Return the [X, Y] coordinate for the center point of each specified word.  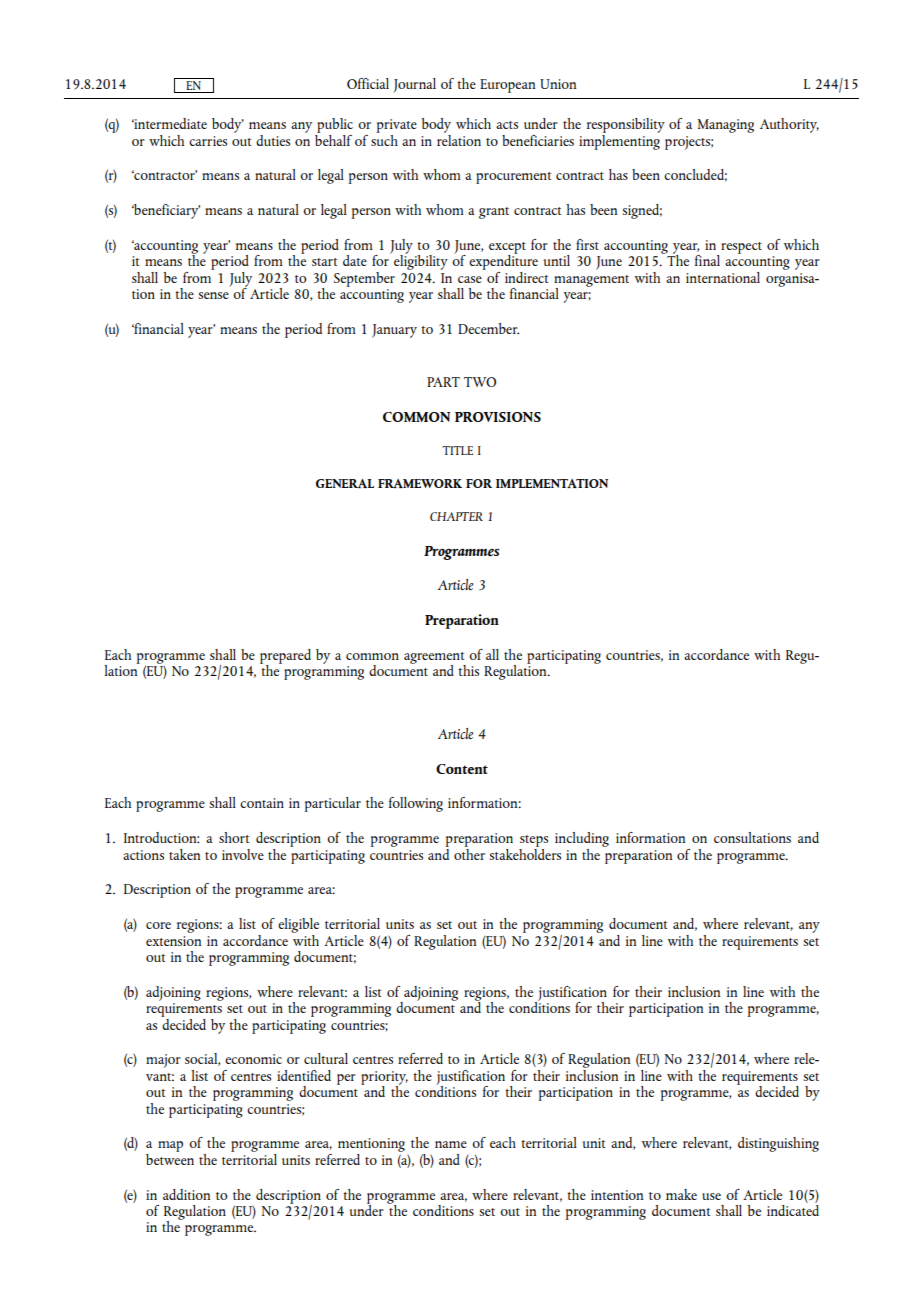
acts [507, 125]
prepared [285, 657]
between [170, 1158]
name [451, 1144]
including [582, 839]
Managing [725, 126]
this [468, 670]
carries [208, 141]
